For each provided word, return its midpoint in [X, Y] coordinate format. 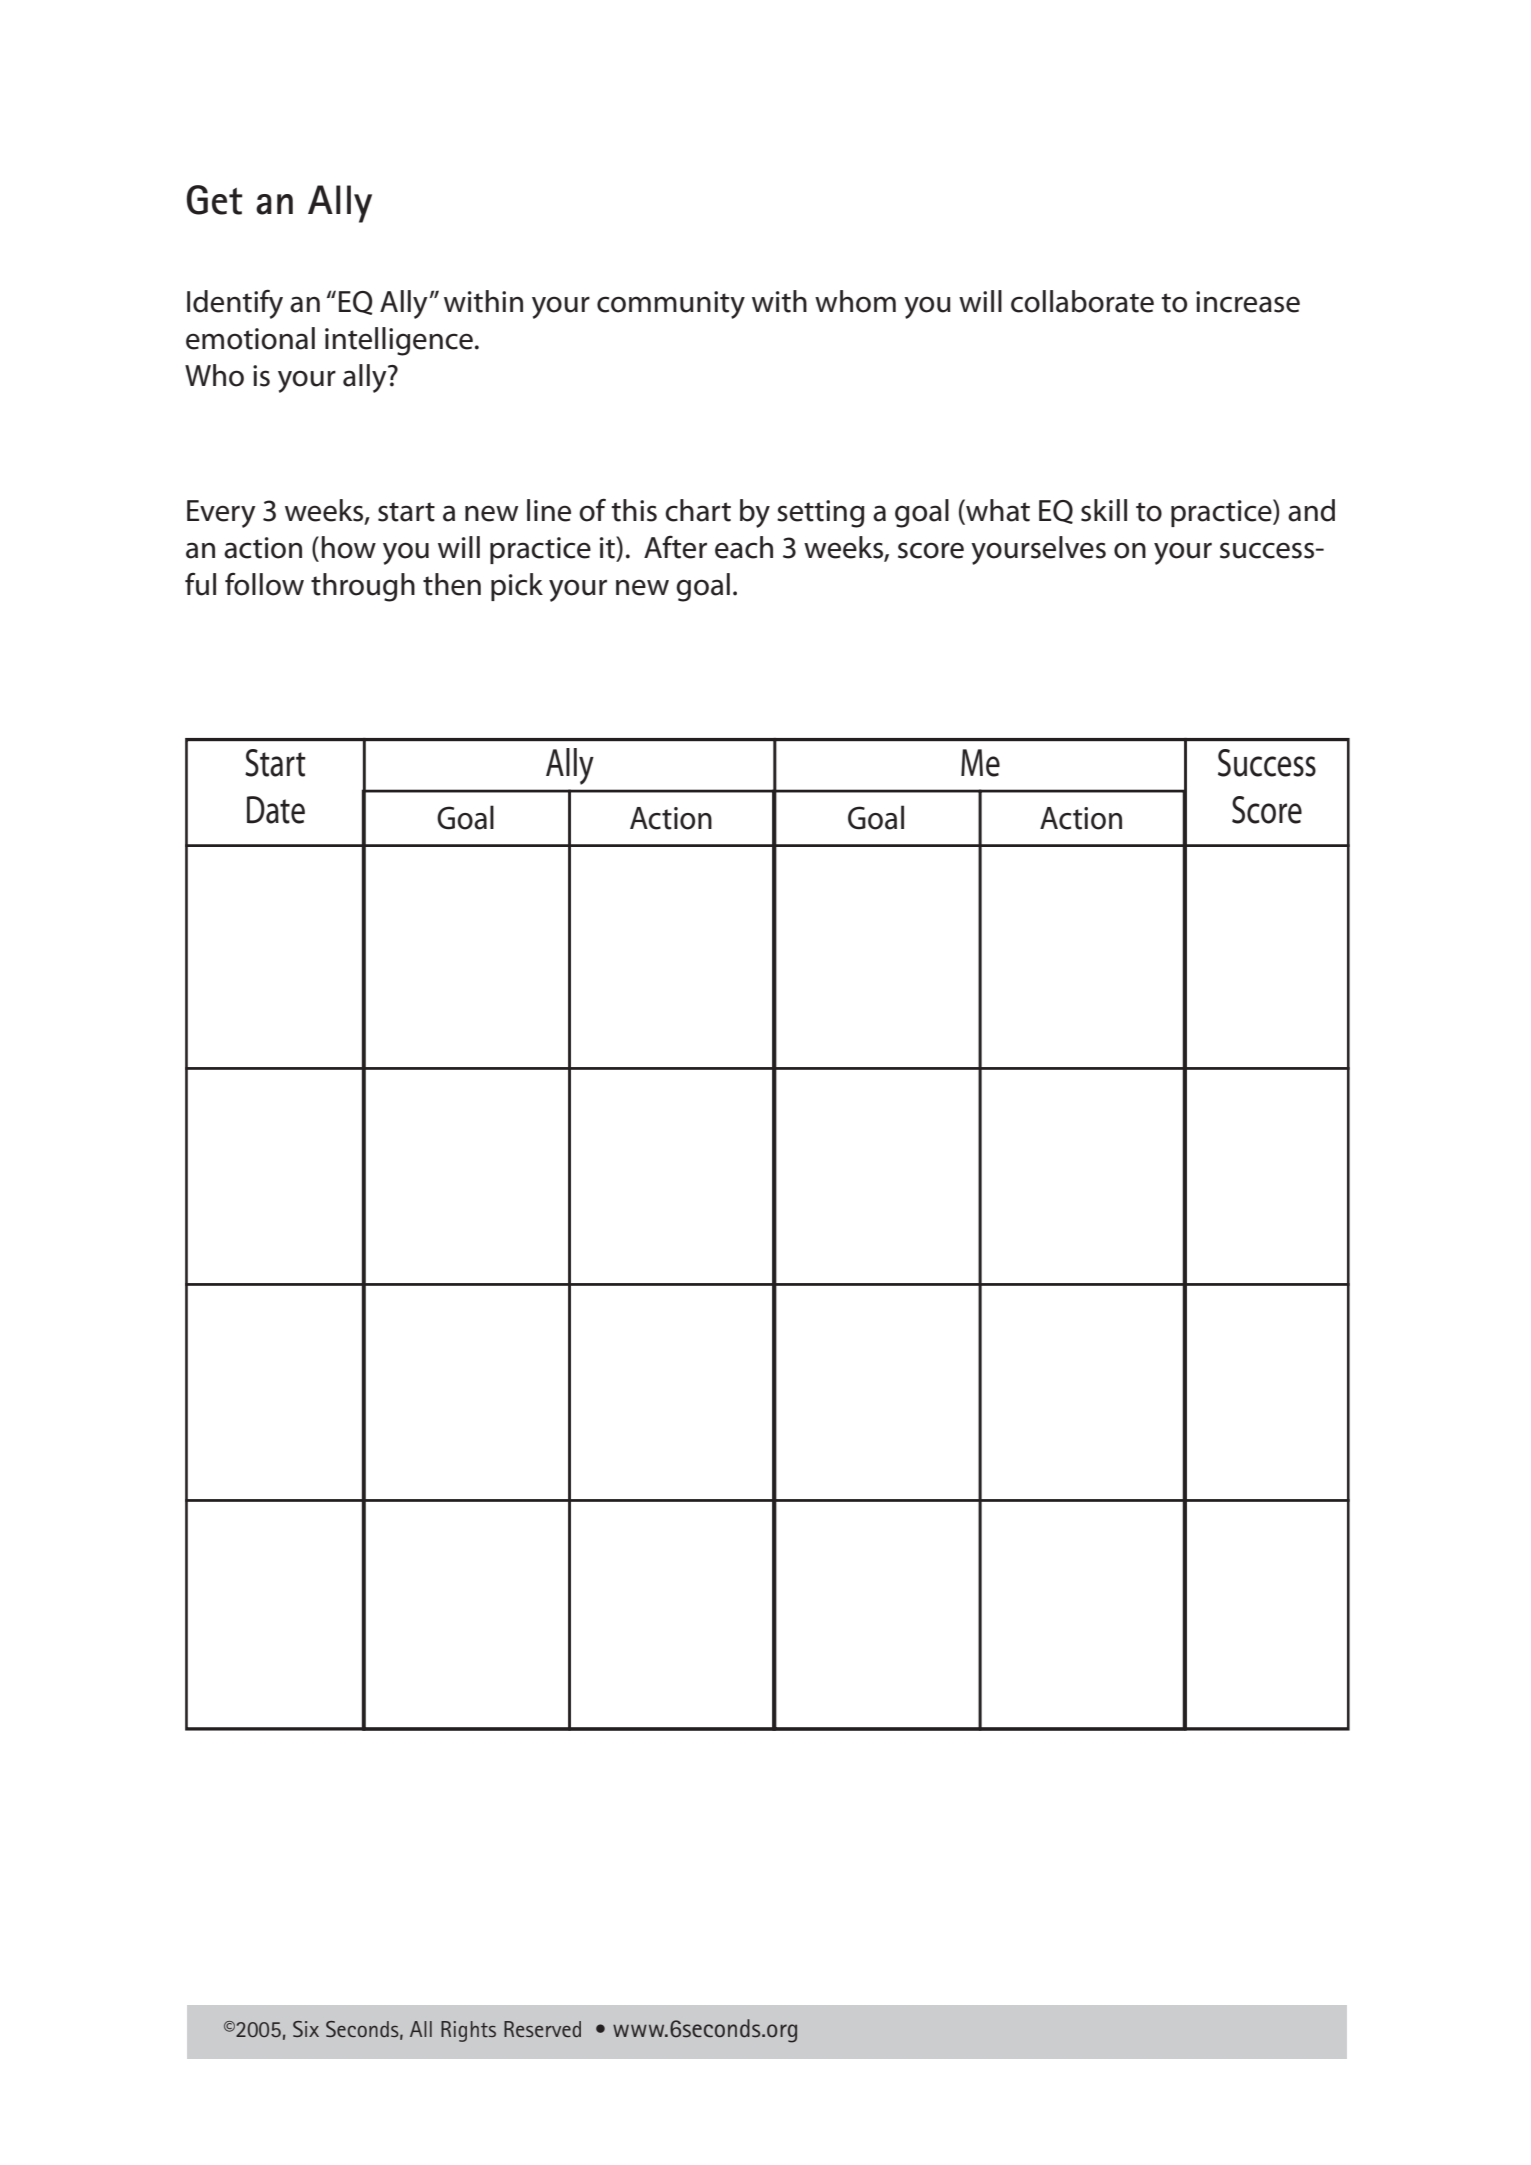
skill [1104, 510]
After [675, 547]
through [363, 587]
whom [855, 301]
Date [276, 810]
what [997, 510]
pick [517, 587]
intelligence [399, 341]
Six [306, 2029]
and [1311, 510]
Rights [468, 2031]
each [744, 547]
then [452, 584]
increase [1248, 302]
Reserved [542, 2029]
